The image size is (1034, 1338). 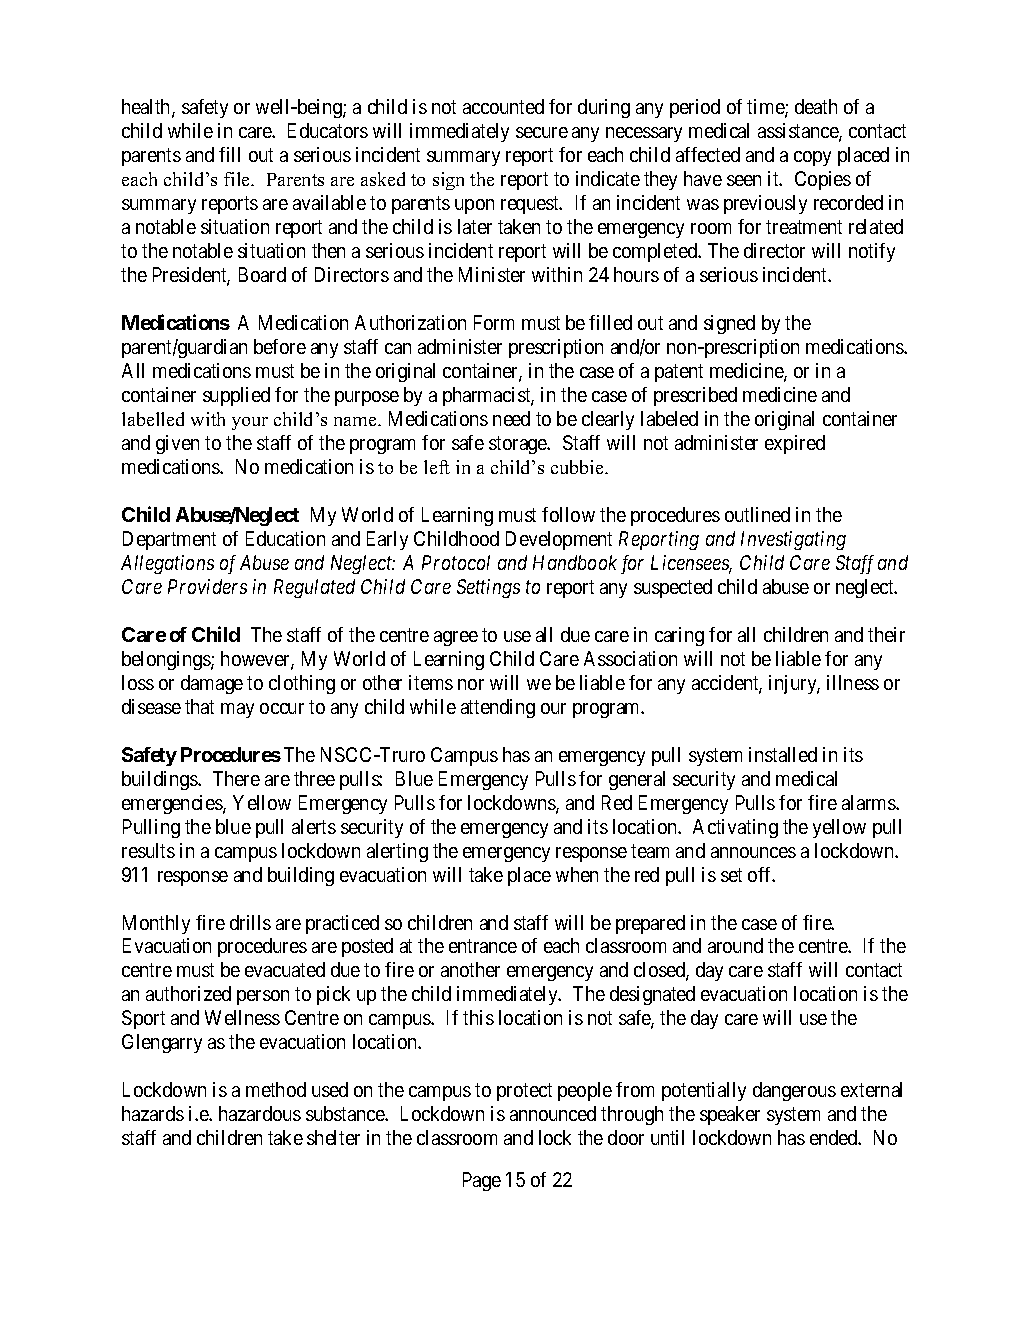 I want to click on Activating, so click(x=735, y=828).
